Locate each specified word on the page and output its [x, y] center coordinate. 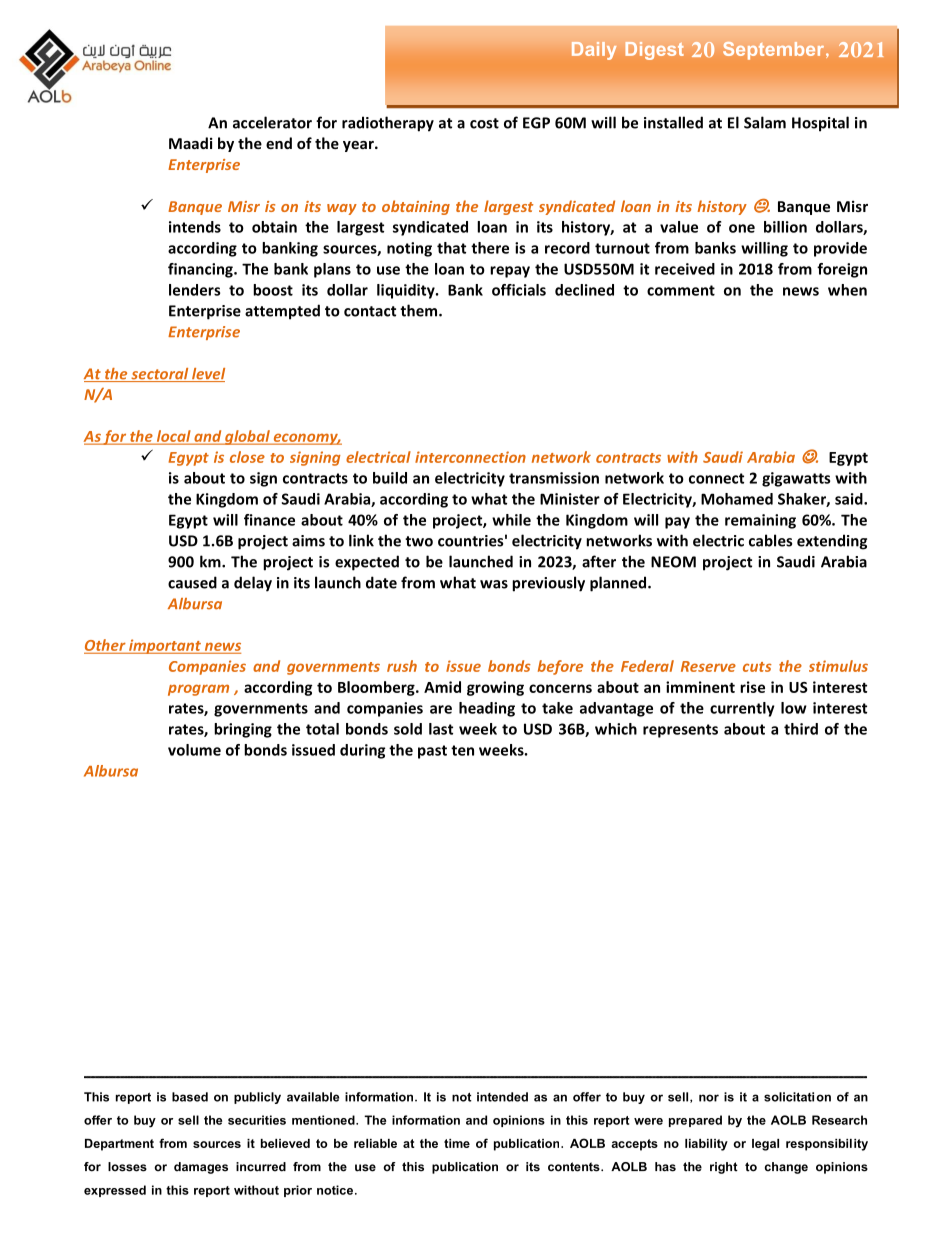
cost [484, 123]
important [165, 646]
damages [201, 1168]
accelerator [272, 122]
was [494, 584]
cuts [757, 667]
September [775, 51]
